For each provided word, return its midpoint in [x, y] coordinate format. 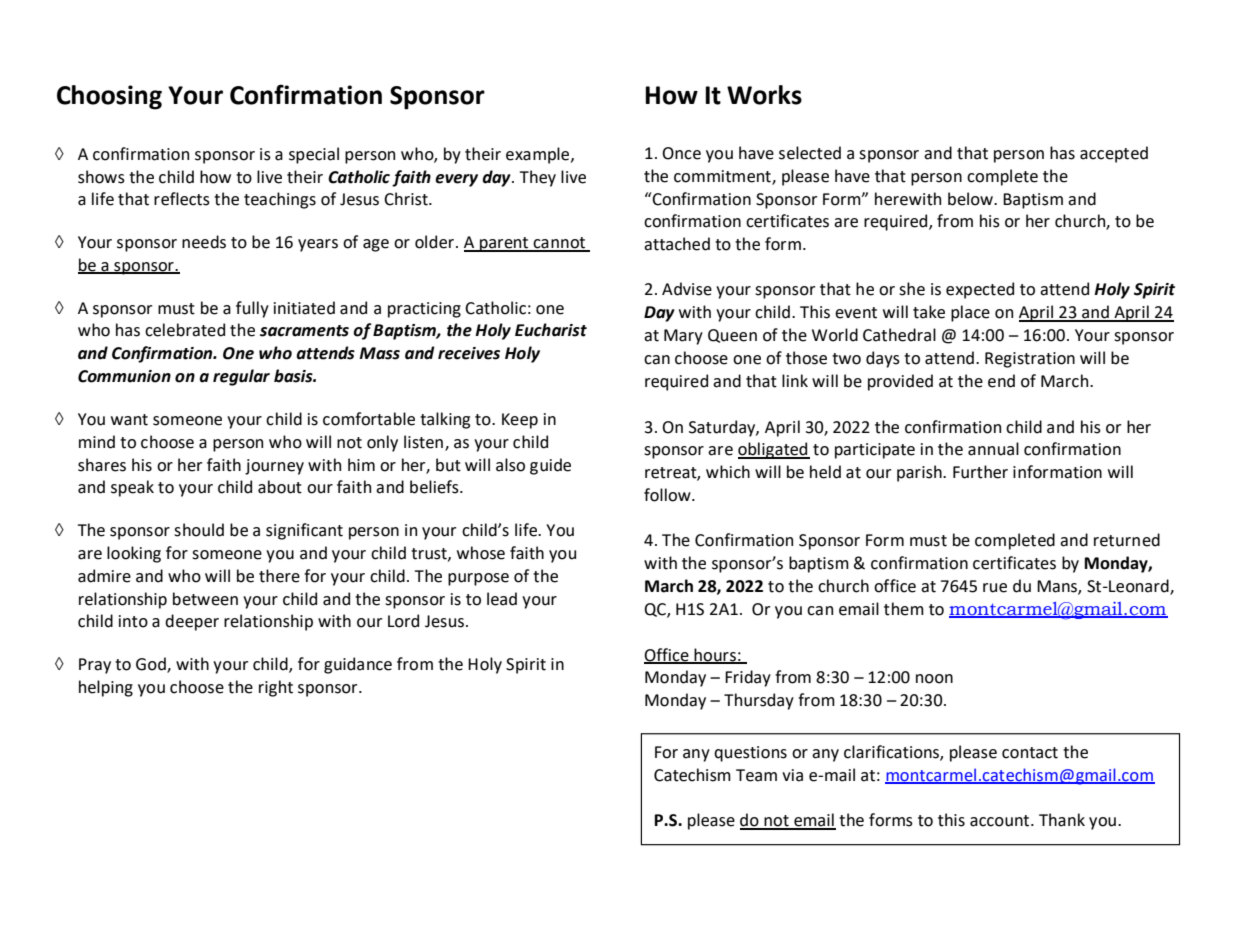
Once [681, 153]
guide [550, 466]
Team [756, 775]
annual [993, 449]
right [276, 688]
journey [274, 467]
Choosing [109, 97]
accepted [1114, 154]
